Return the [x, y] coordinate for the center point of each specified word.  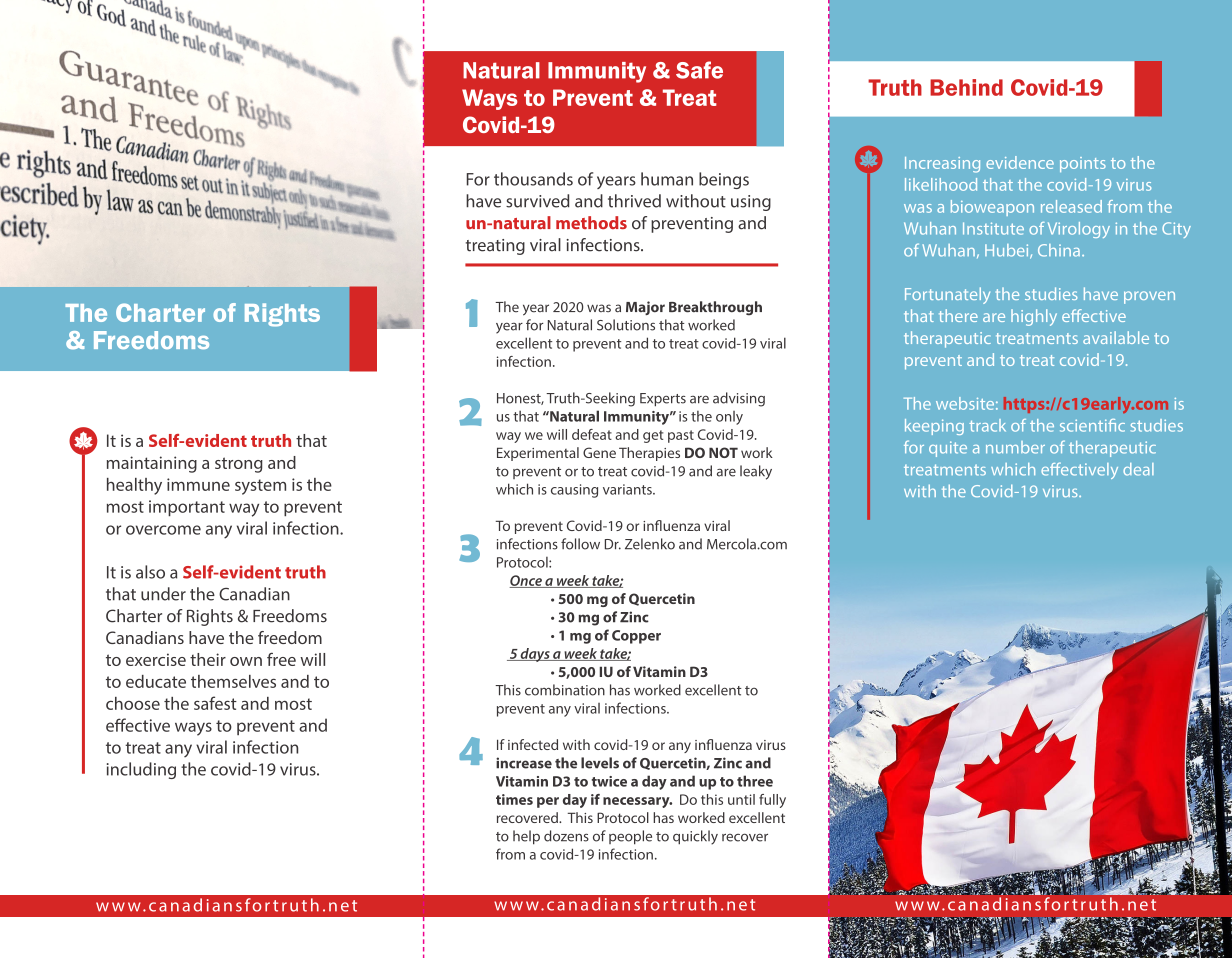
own [246, 661]
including [141, 770]
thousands [533, 179]
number [1015, 447]
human [667, 179]
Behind [966, 87]
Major [645, 308]
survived [538, 201]
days [535, 655]
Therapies [649, 454]
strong [239, 465]
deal [1138, 469]
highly [1034, 317]
